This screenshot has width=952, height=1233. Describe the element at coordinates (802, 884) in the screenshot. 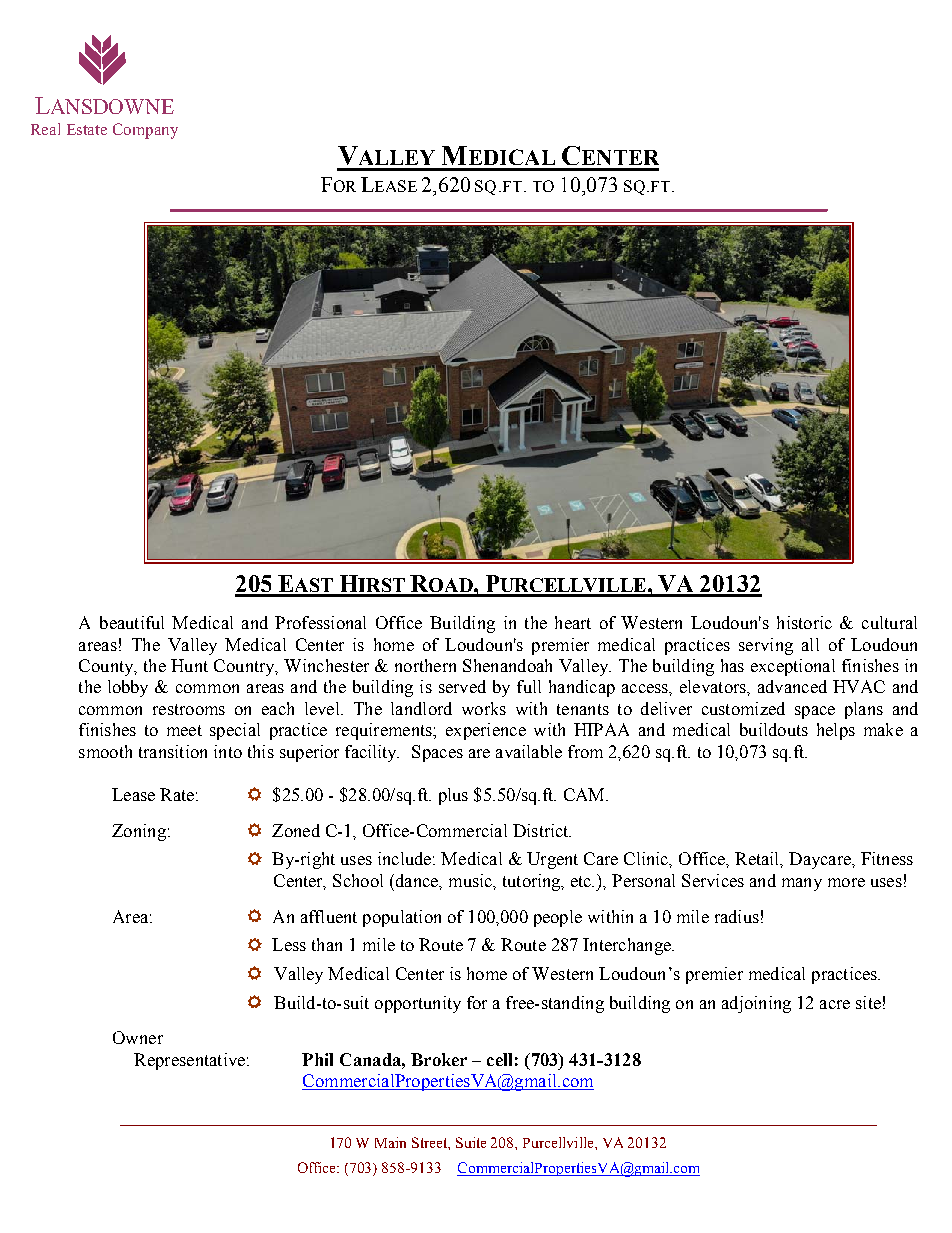

I see `many` at that location.
